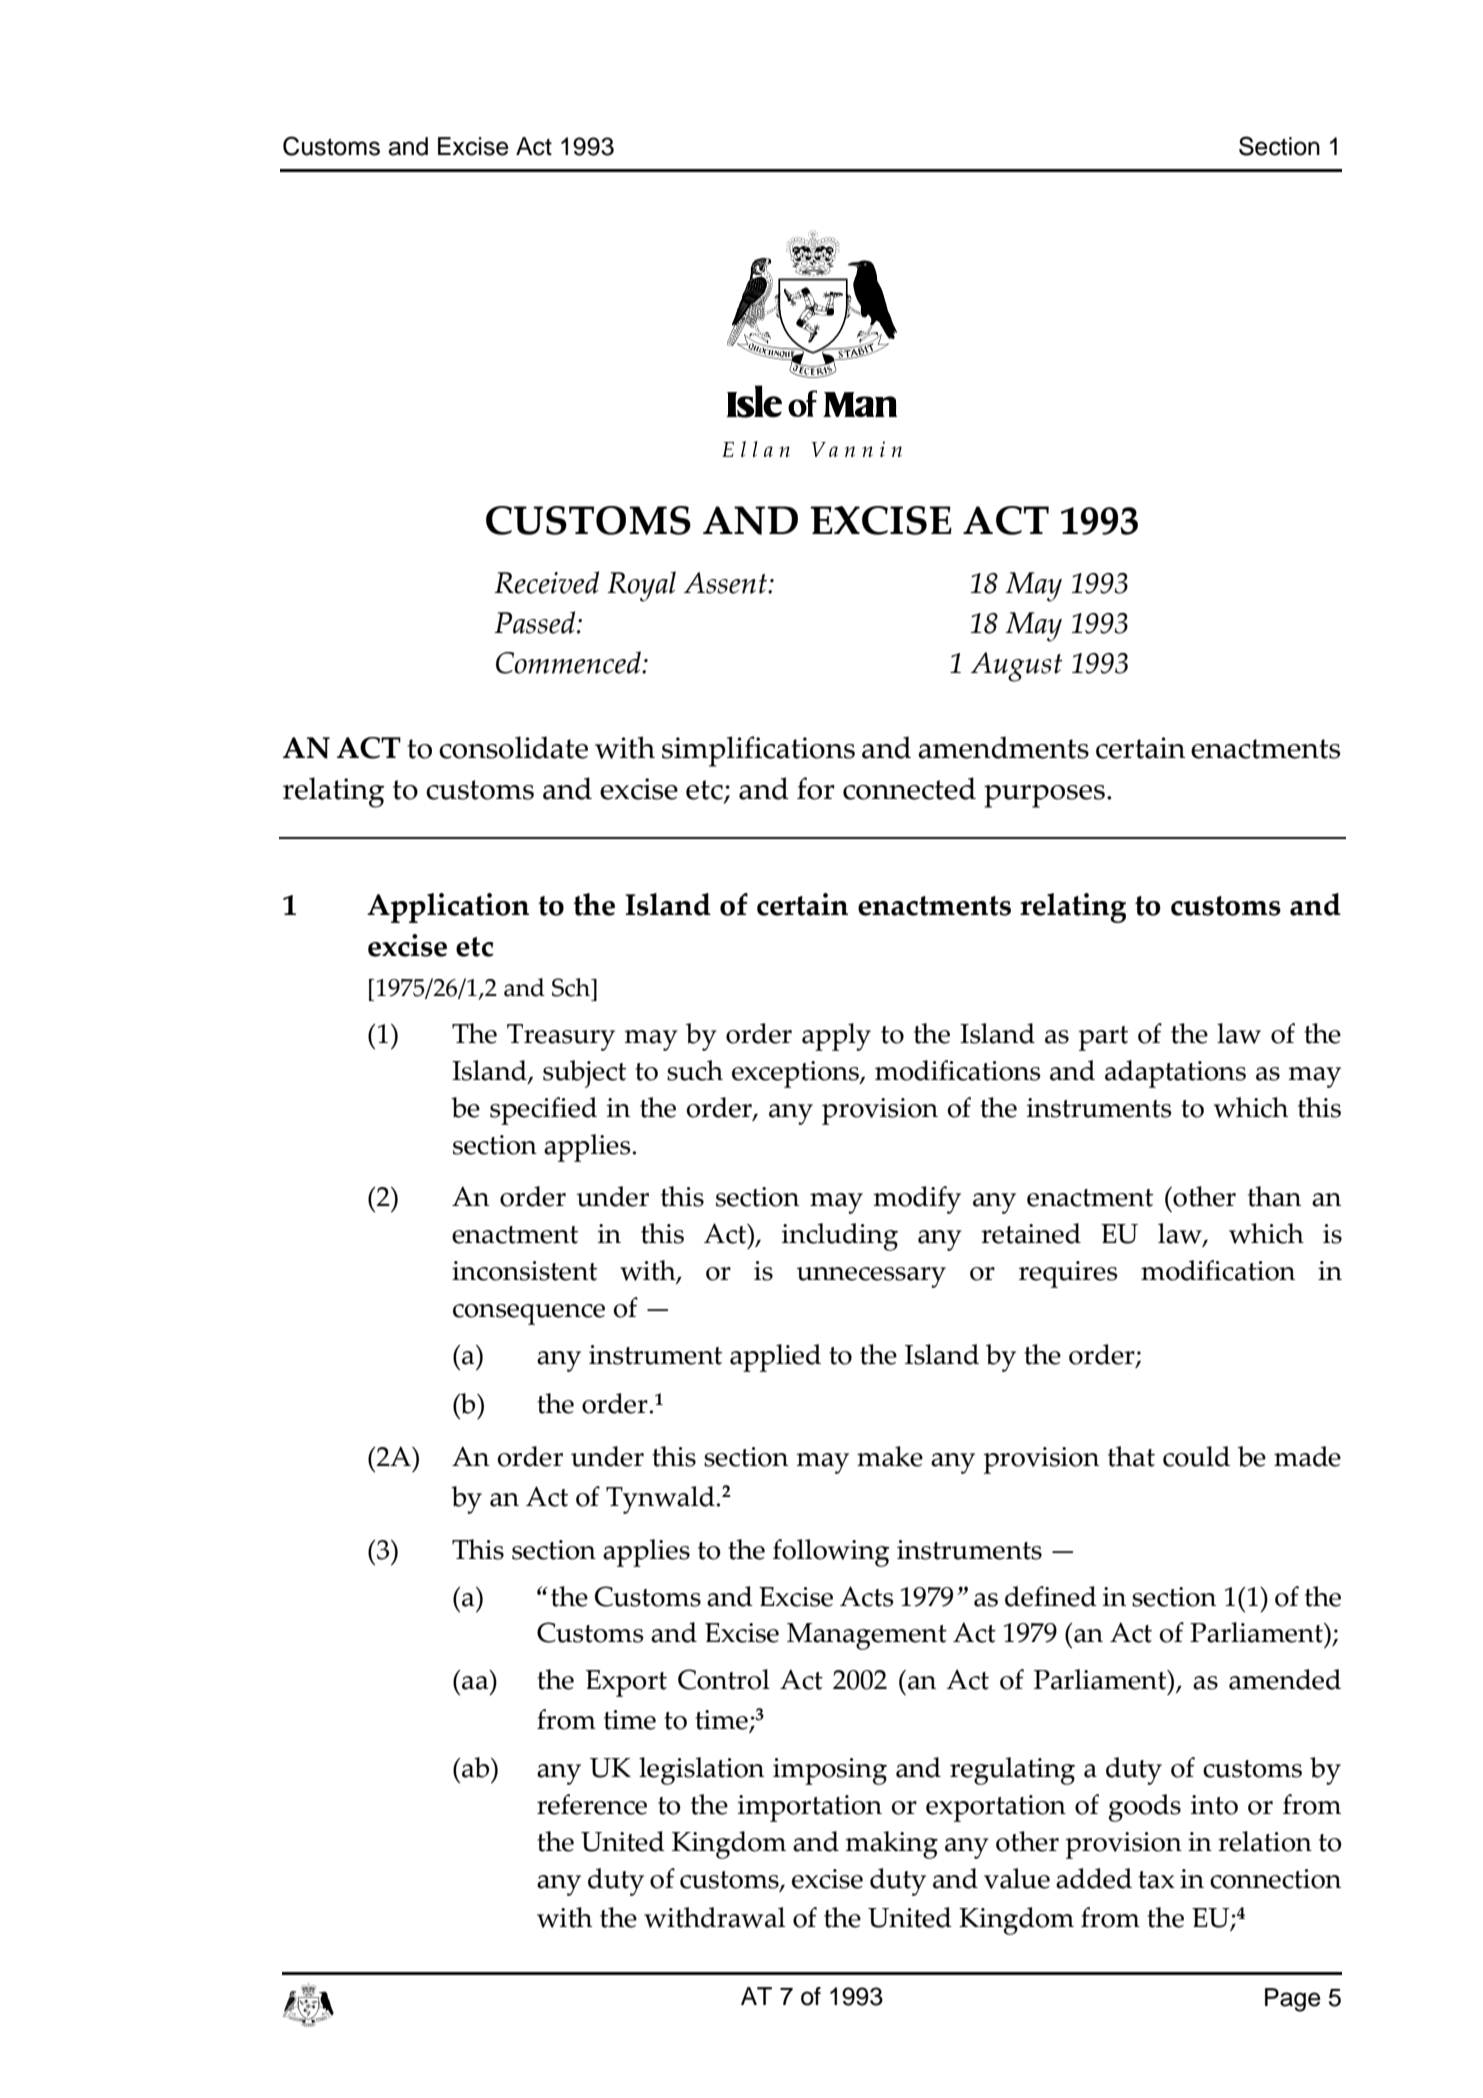 This image has height=2098, width=1483. I want to click on adaptations, so click(1175, 1074).
